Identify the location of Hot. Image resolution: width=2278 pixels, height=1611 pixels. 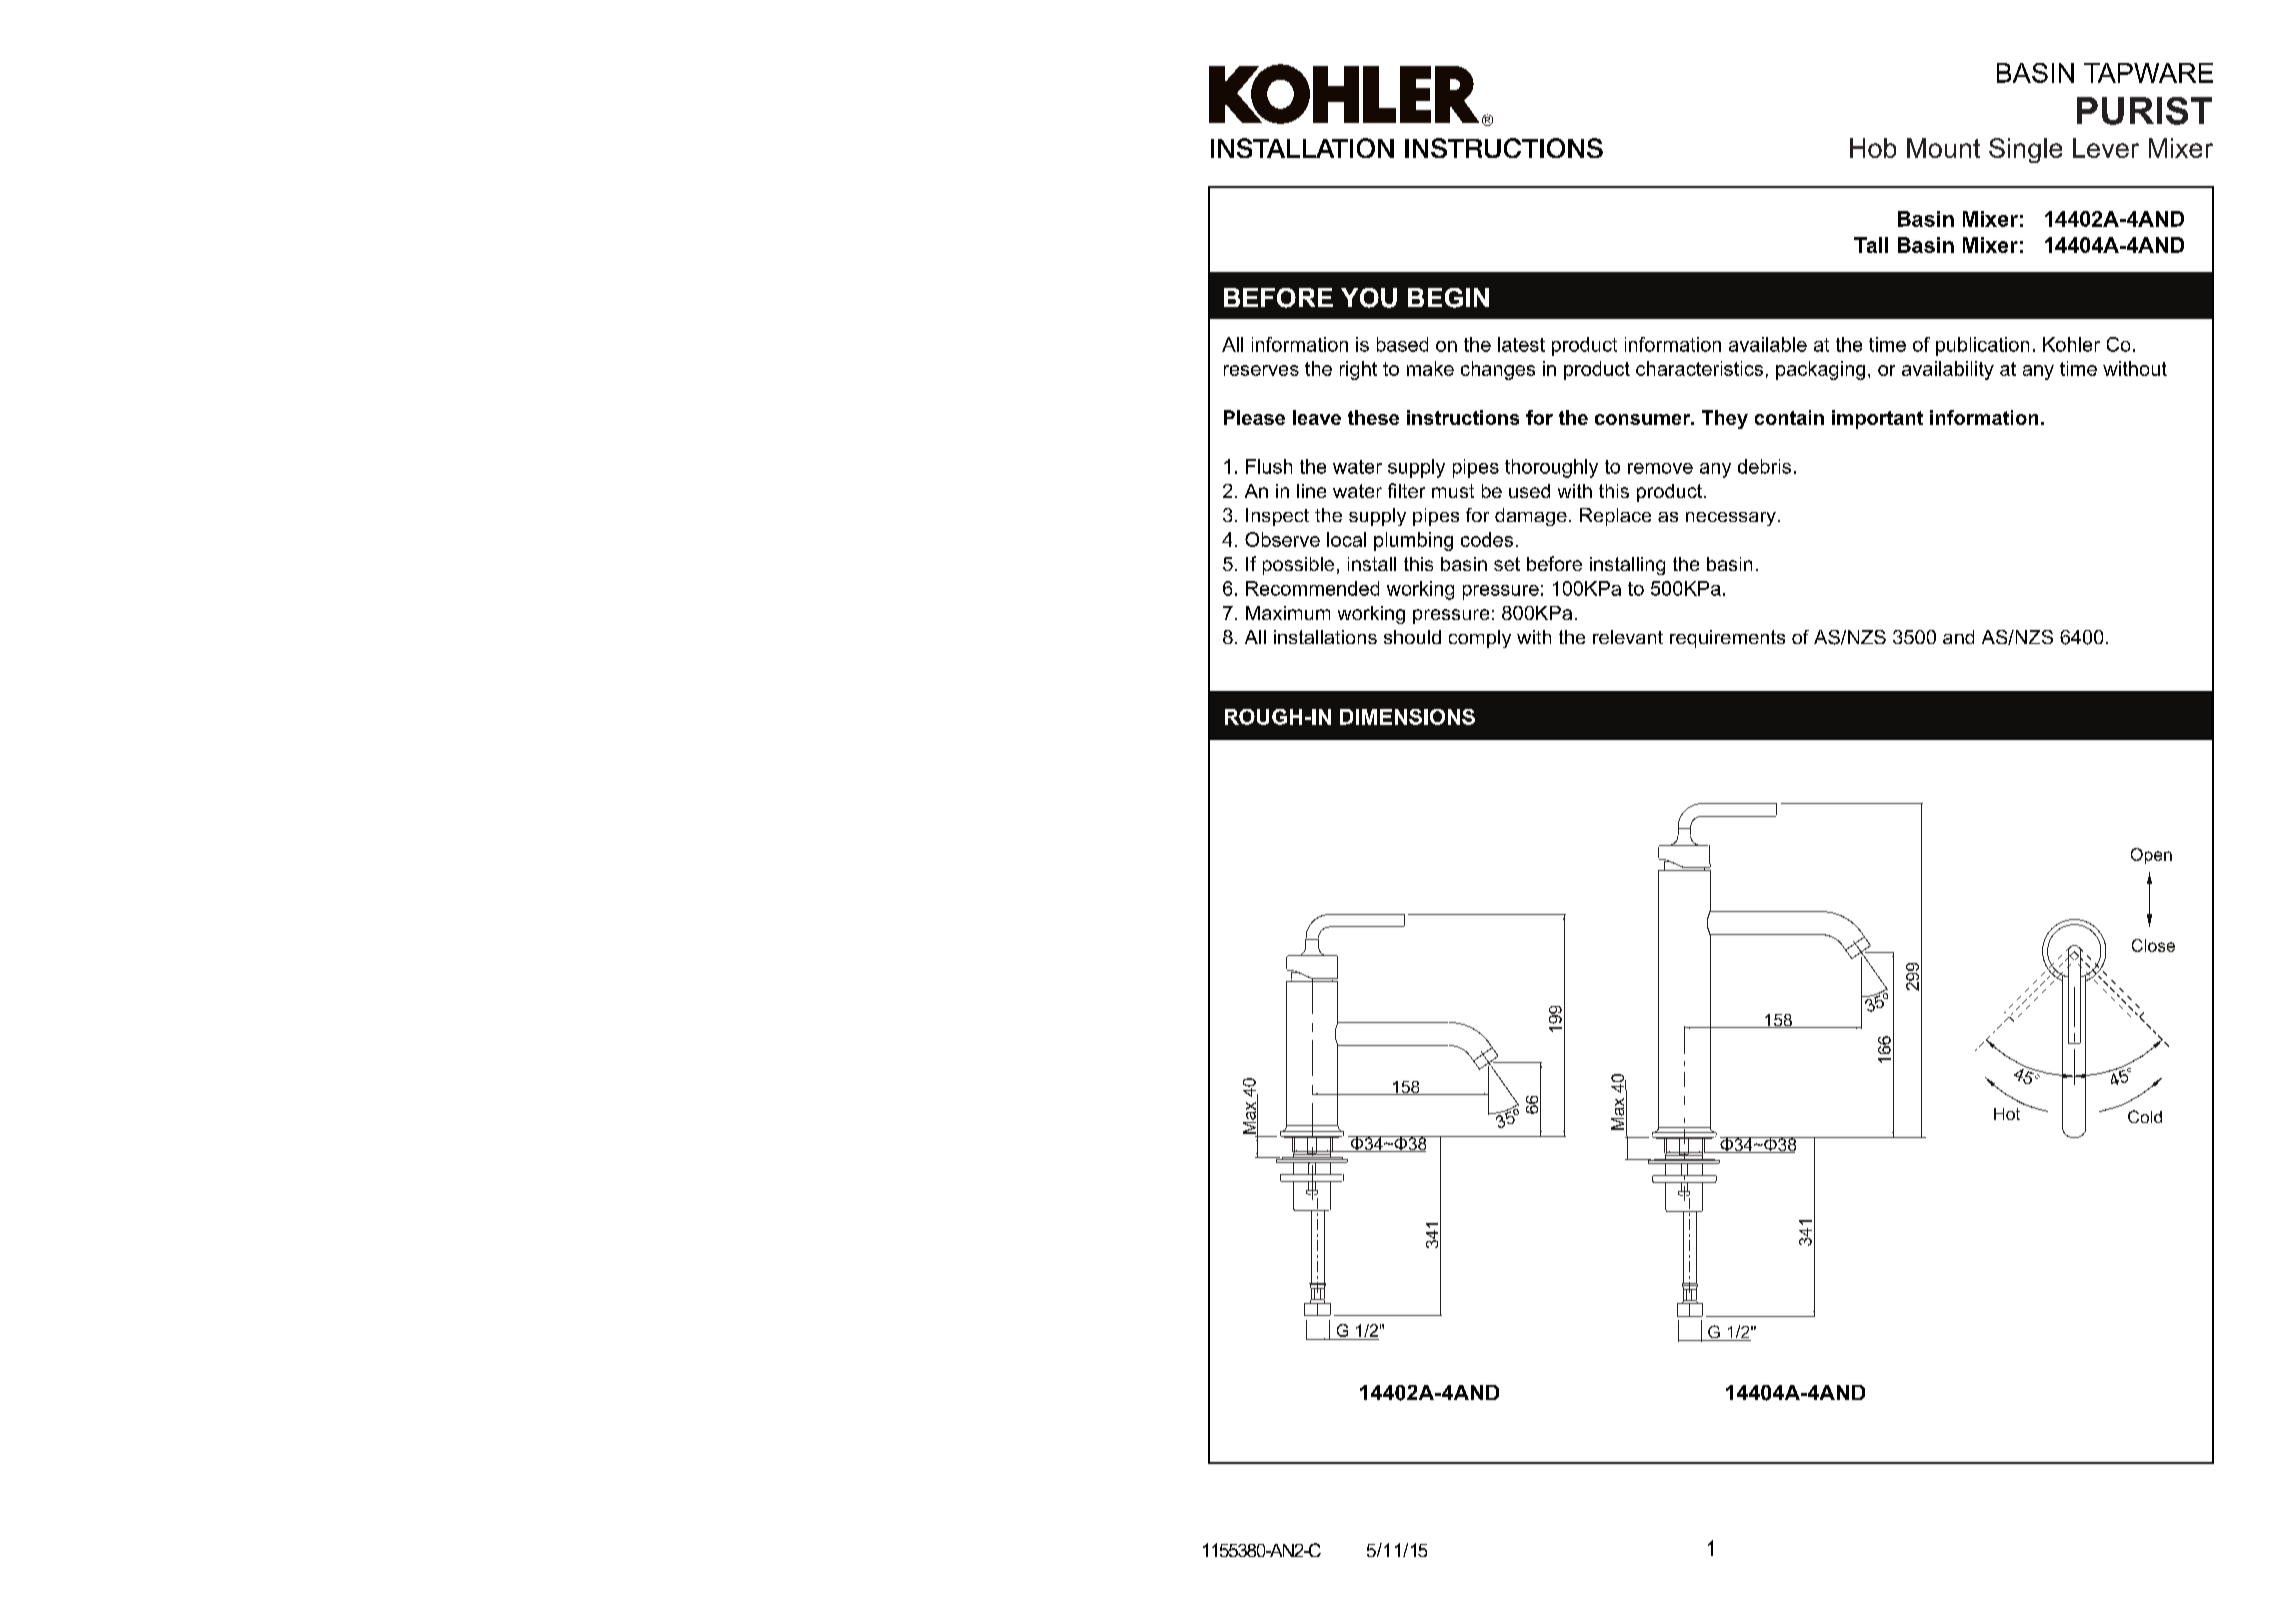
(2007, 1114).
